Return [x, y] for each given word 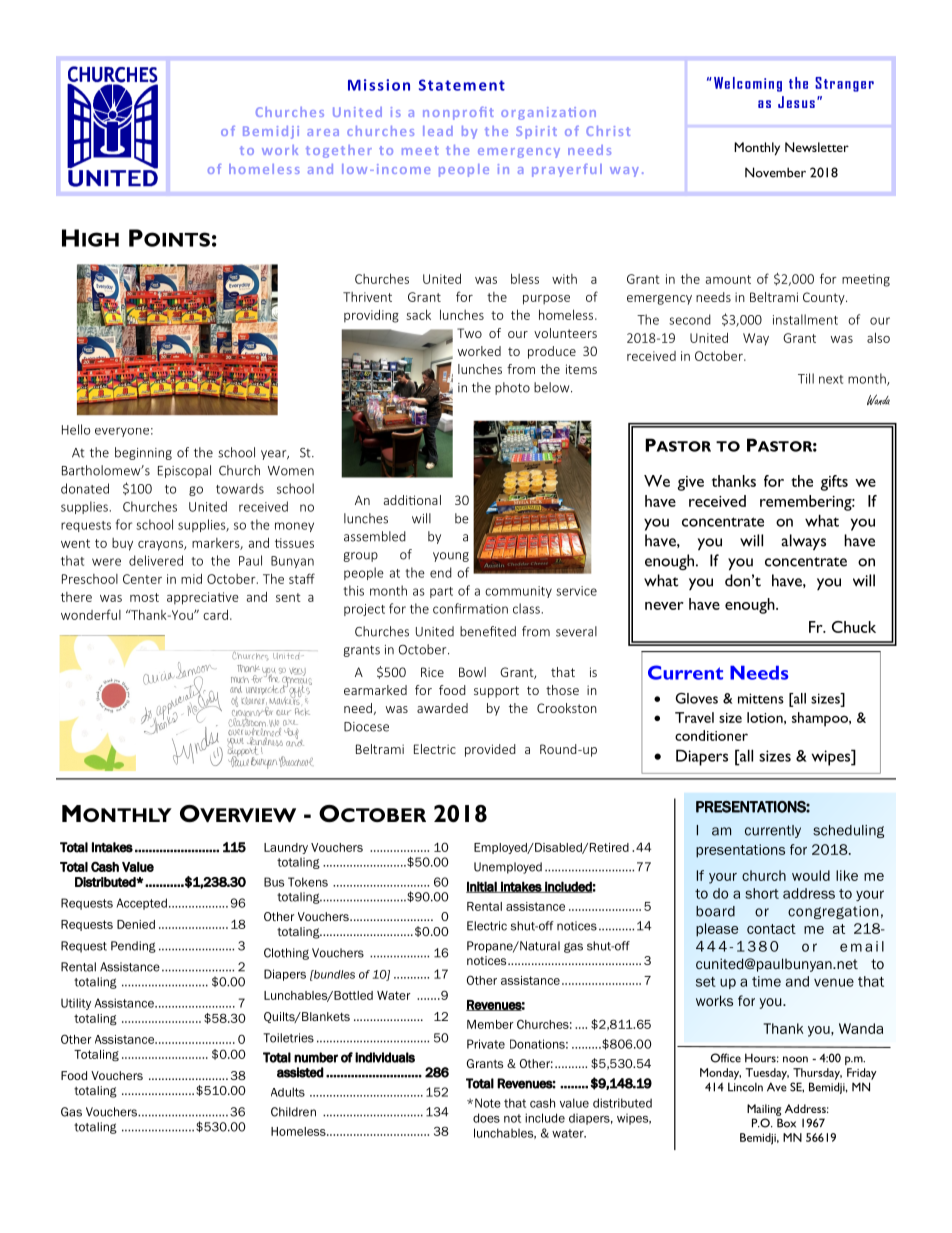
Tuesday [767, 1074]
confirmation [470, 608]
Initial [482, 887]
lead [438, 131]
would [811, 875]
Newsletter [817, 147]
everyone [122, 432]
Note [488, 1103]
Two [469, 333]
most [144, 597]
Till [806, 378]
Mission [379, 85]
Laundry [286, 848]
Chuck [854, 627]
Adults [288, 1092]
